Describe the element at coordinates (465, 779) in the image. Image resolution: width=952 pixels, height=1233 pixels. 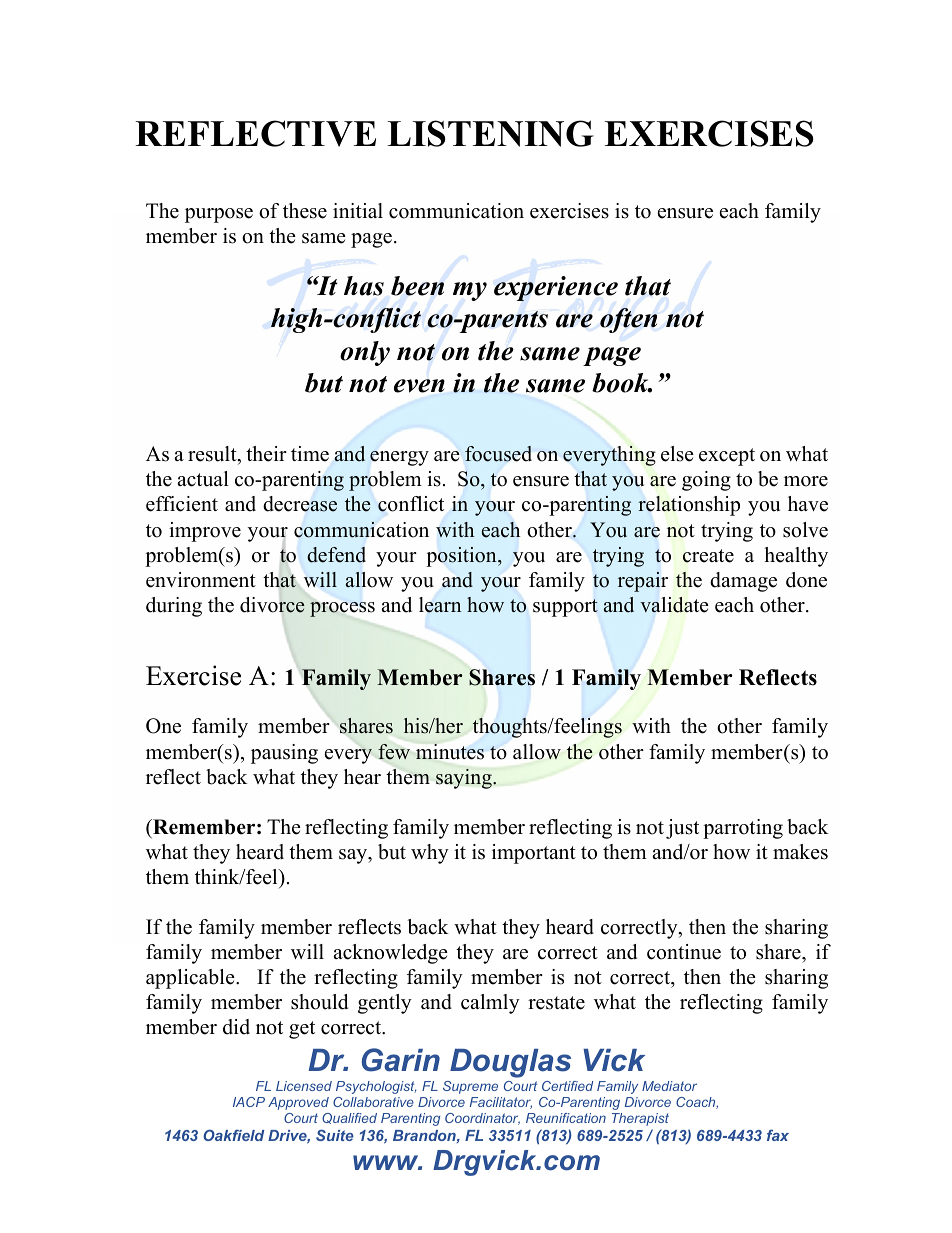
I see `saying` at that location.
